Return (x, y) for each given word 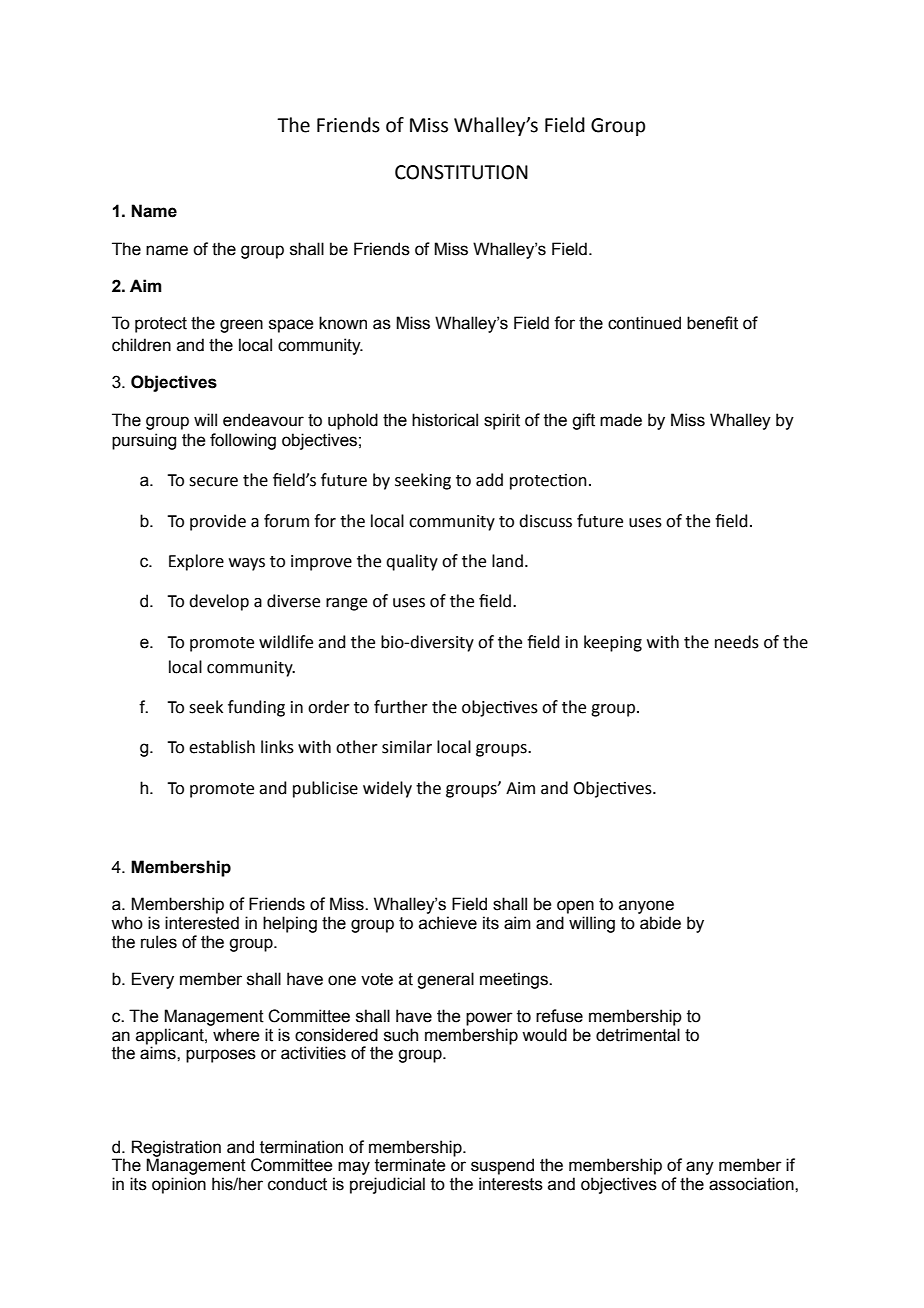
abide (660, 923)
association (752, 1184)
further (401, 707)
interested (202, 923)
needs (737, 642)
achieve (448, 923)
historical (445, 420)
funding (256, 708)
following (243, 441)
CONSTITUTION (461, 172)
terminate (410, 1165)
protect (161, 325)
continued (644, 323)
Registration (176, 1149)
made (621, 420)
